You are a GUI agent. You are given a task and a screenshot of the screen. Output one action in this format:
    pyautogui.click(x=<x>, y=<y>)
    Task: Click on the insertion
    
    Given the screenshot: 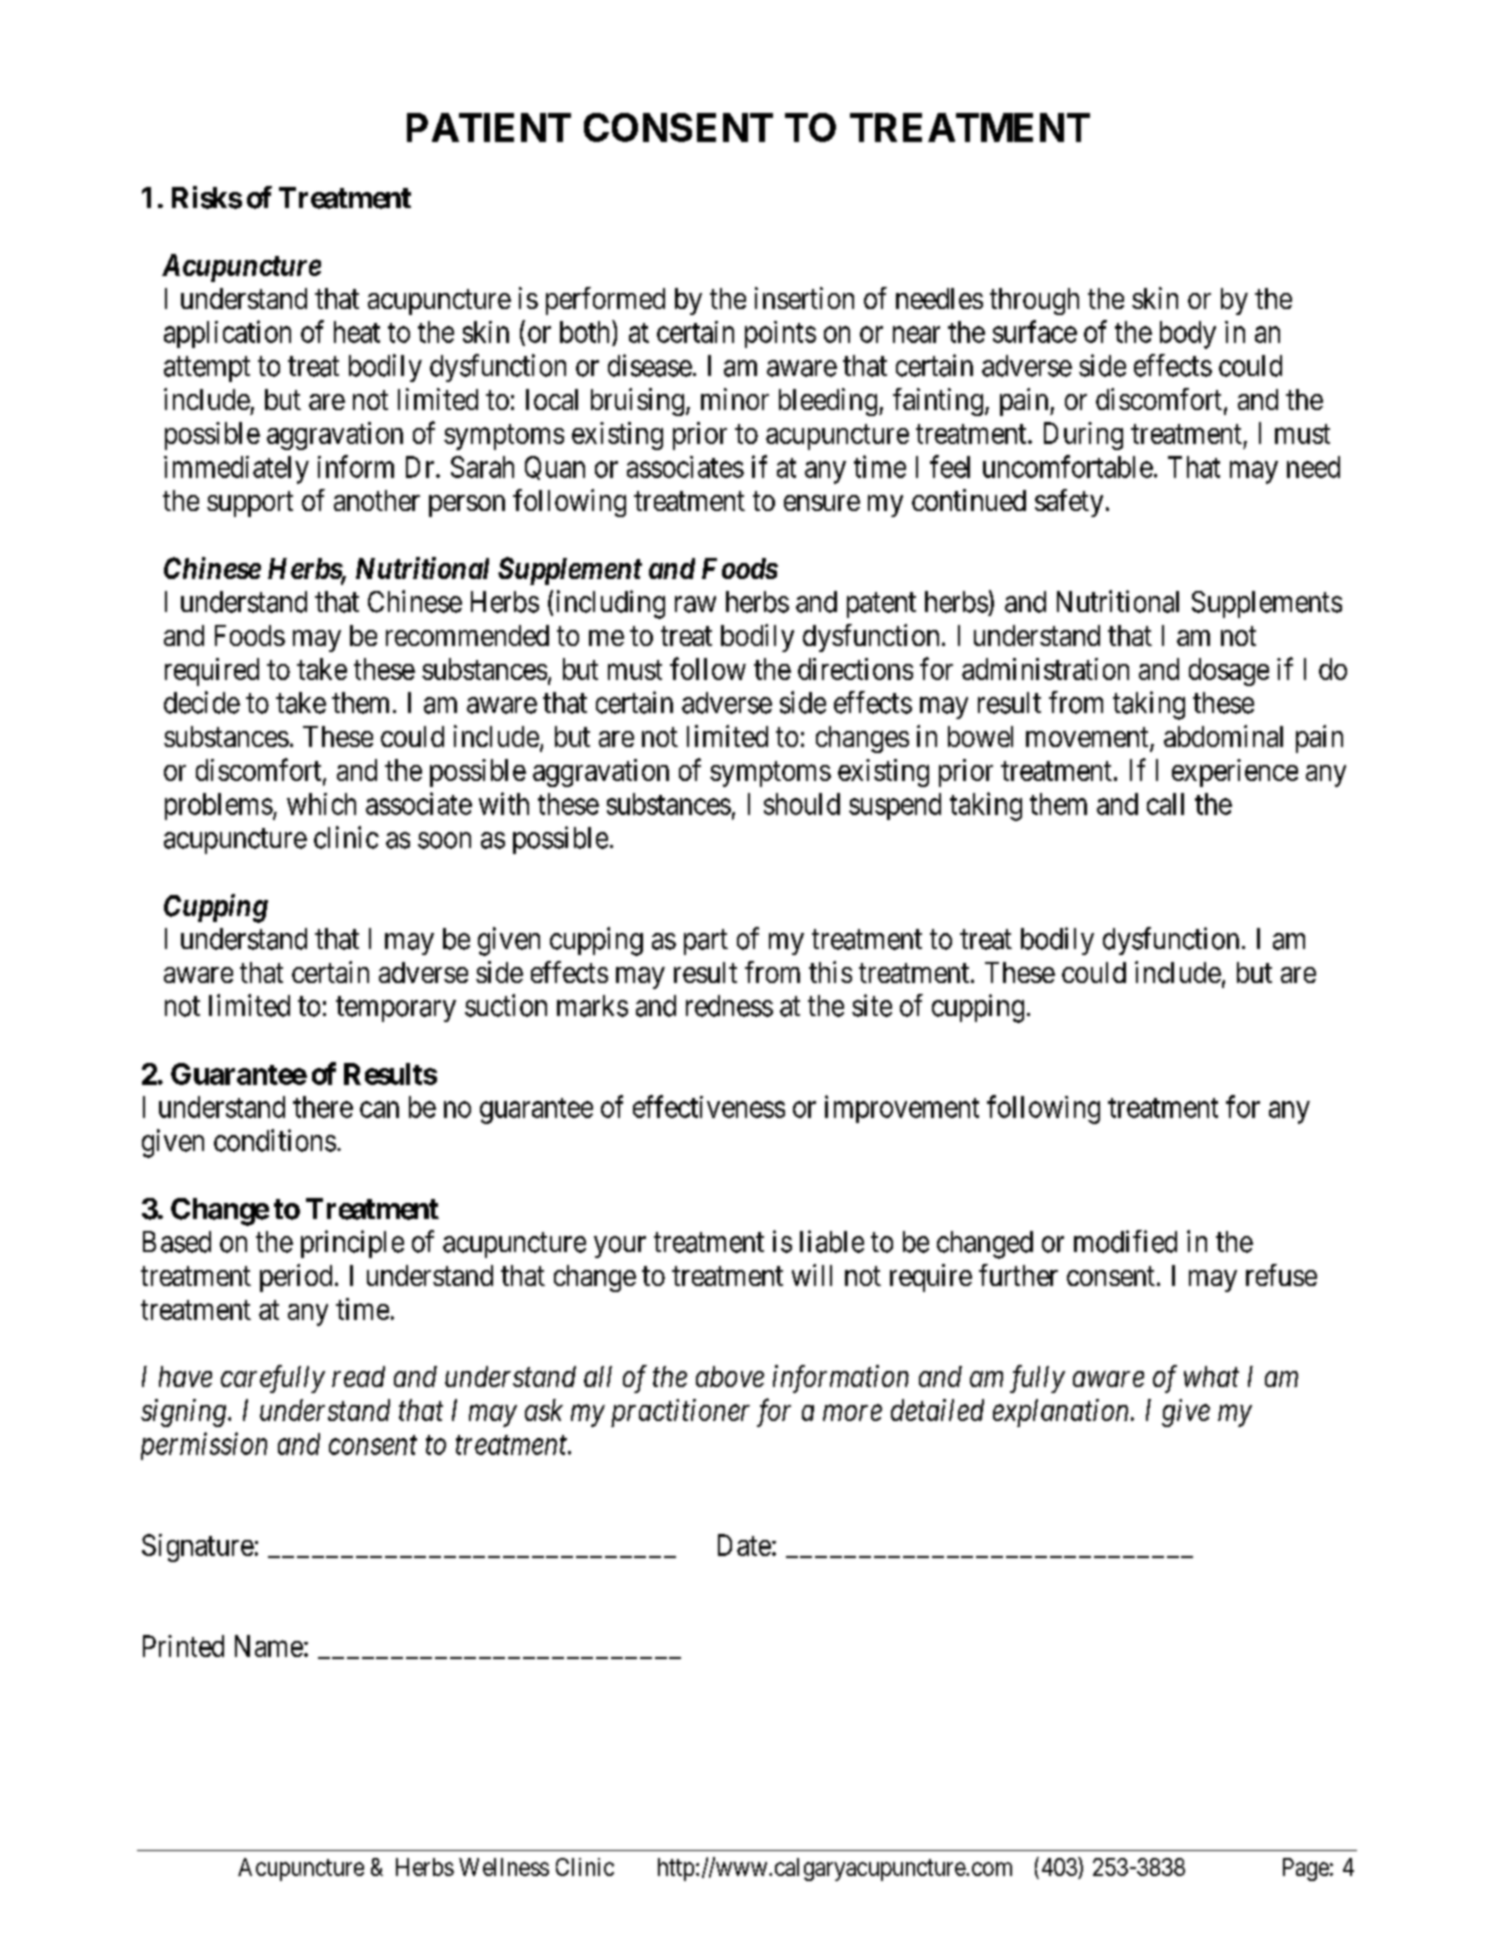 What is the action you would take?
    pyautogui.click(x=804, y=298)
